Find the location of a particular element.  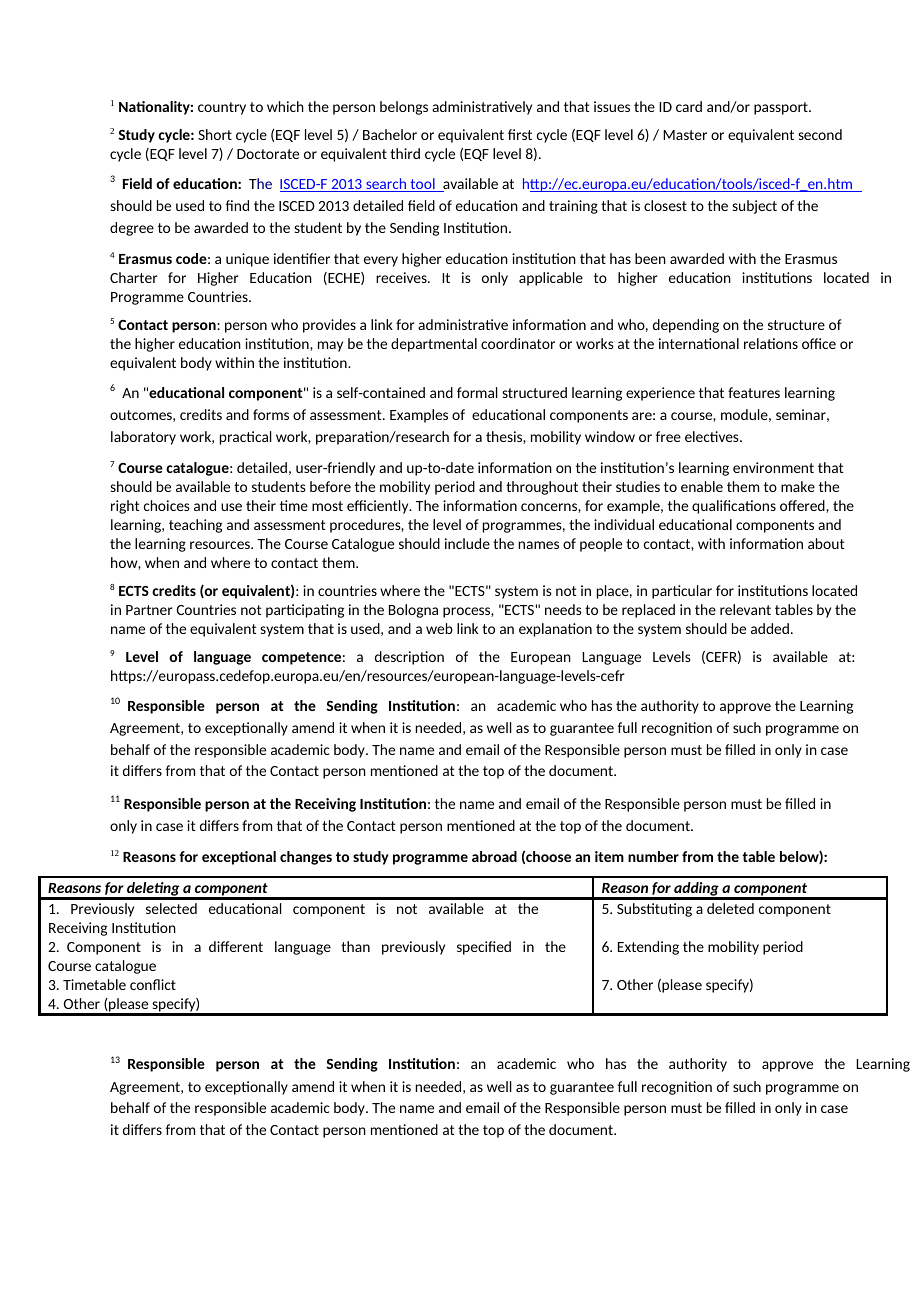

specified is located at coordinates (484, 948).
